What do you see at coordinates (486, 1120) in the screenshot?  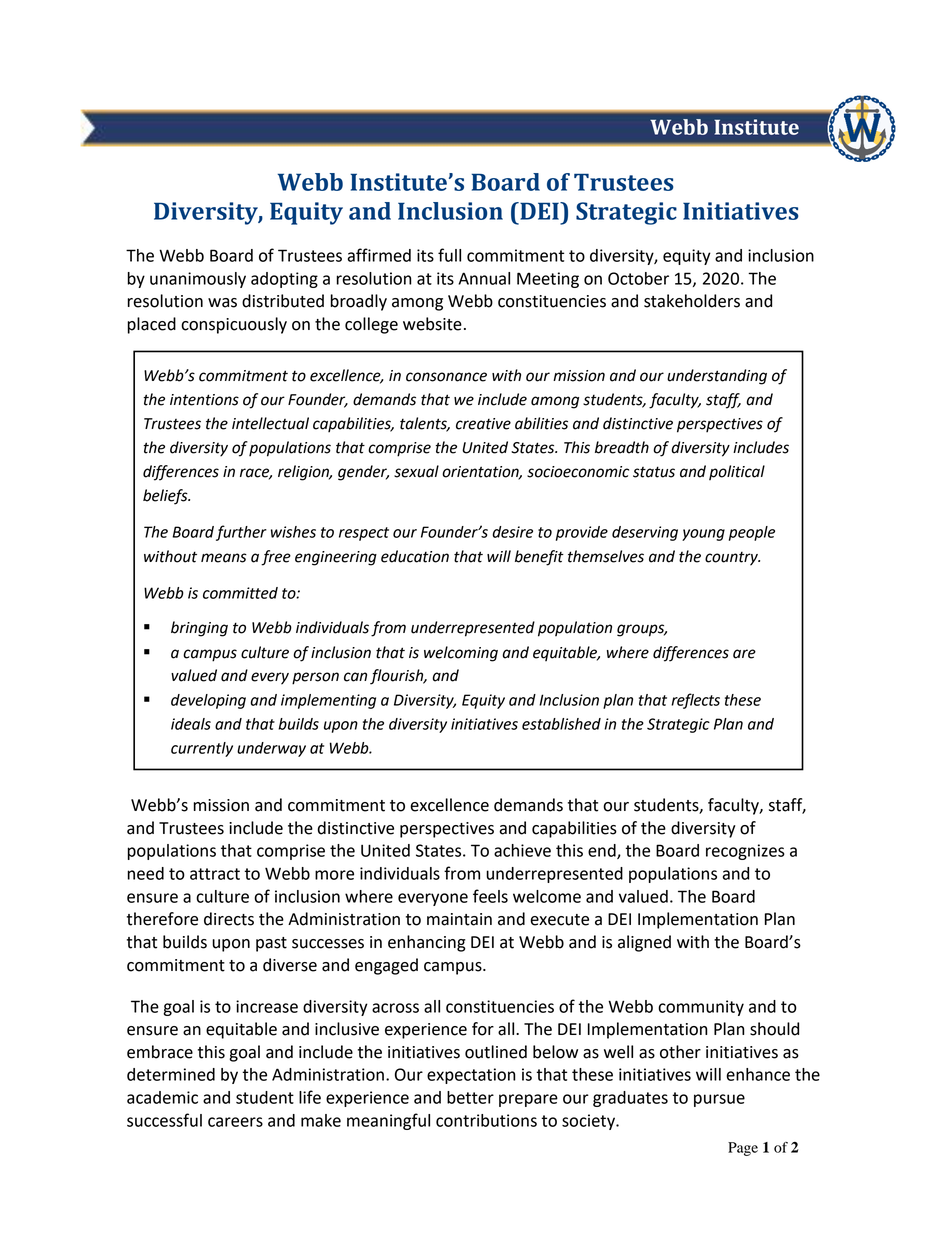 I see `contributions` at bounding box center [486, 1120].
